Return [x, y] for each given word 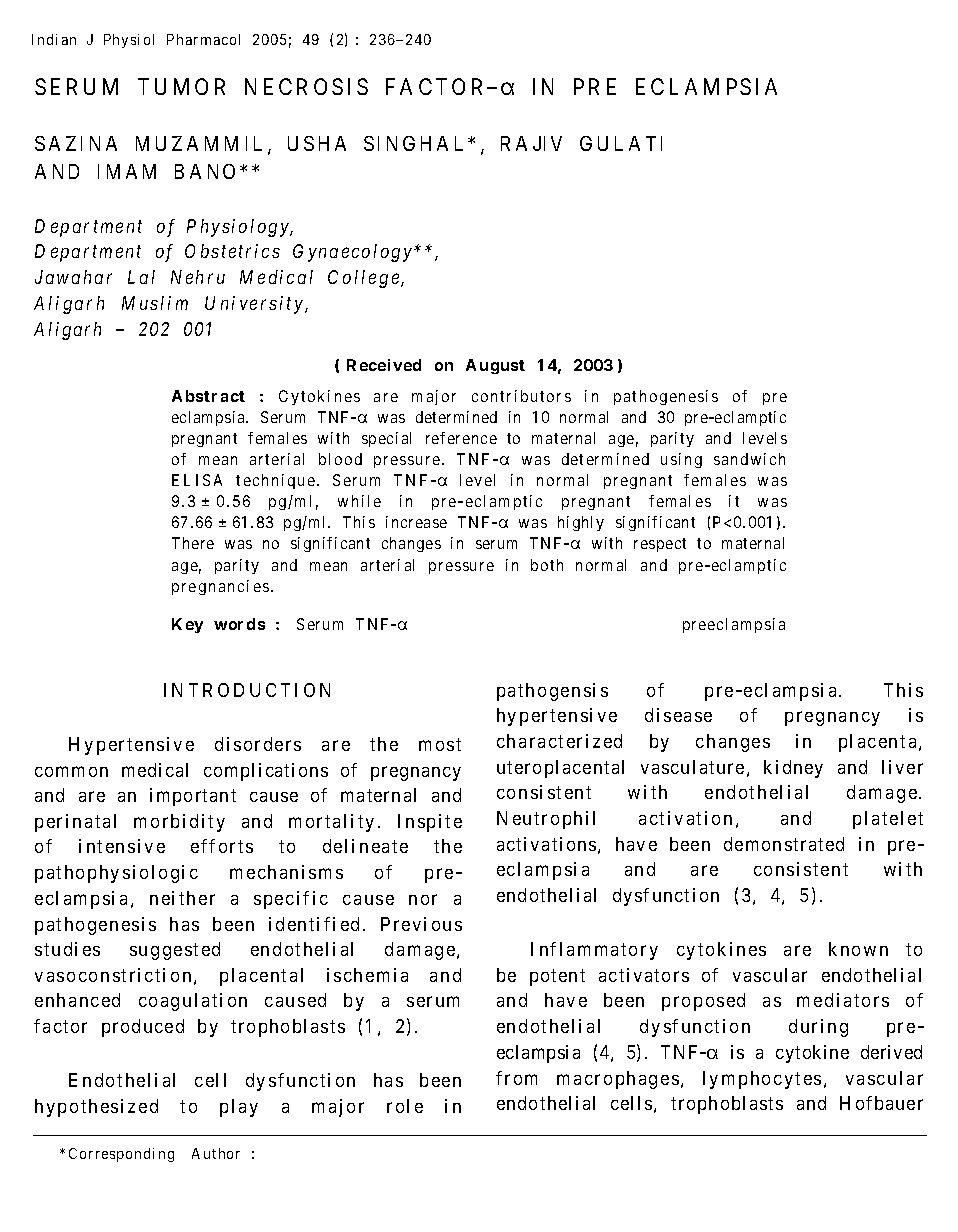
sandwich [749, 459]
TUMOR [181, 86]
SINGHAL [413, 143]
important [193, 797]
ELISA [197, 480]
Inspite [430, 823]
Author [216, 1153]
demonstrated [784, 844]
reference [461, 438]
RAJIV [531, 143]
